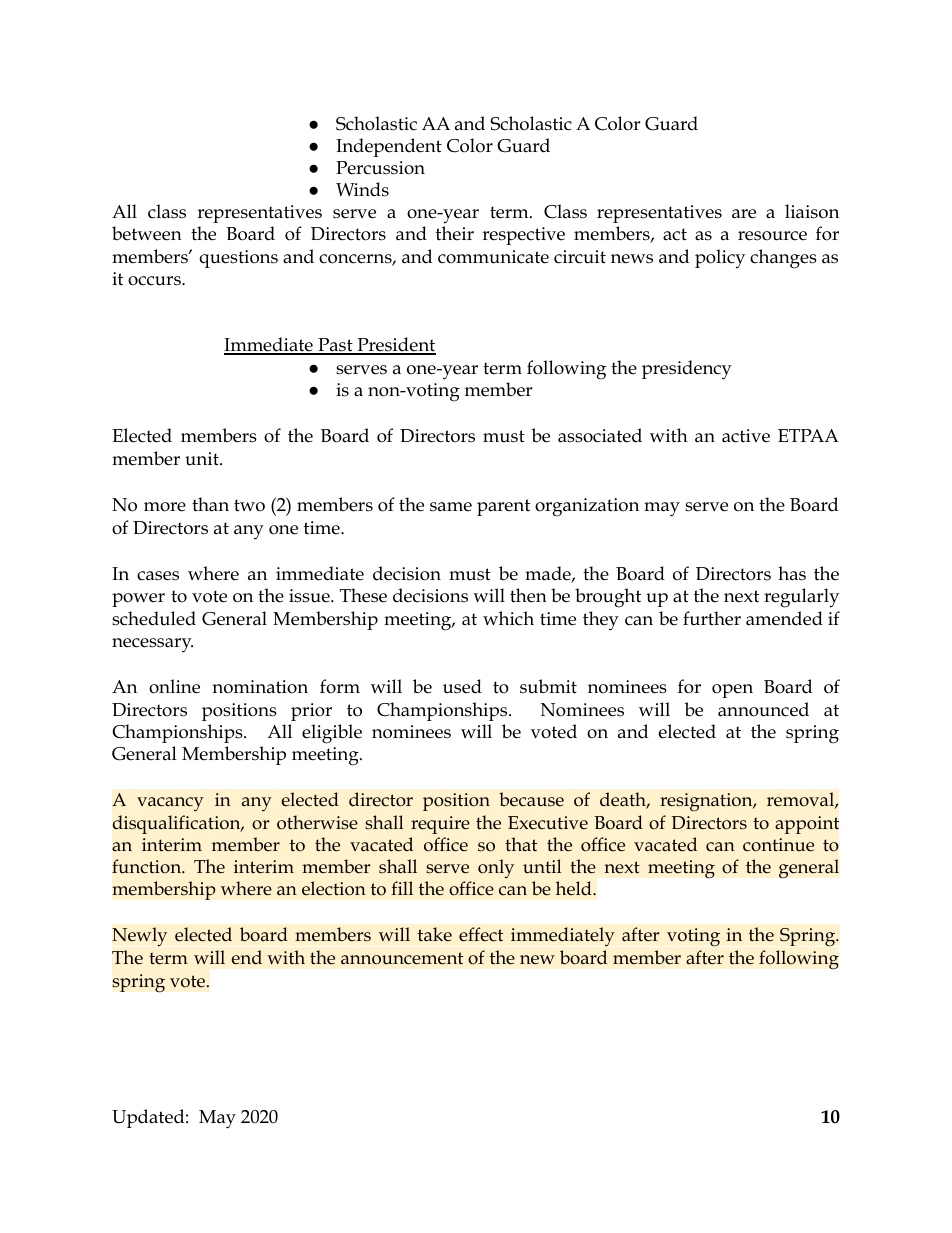 The height and width of the screenshot is (1233, 952). What do you see at coordinates (158, 576) in the screenshot?
I see `cases` at bounding box center [158, 576].
